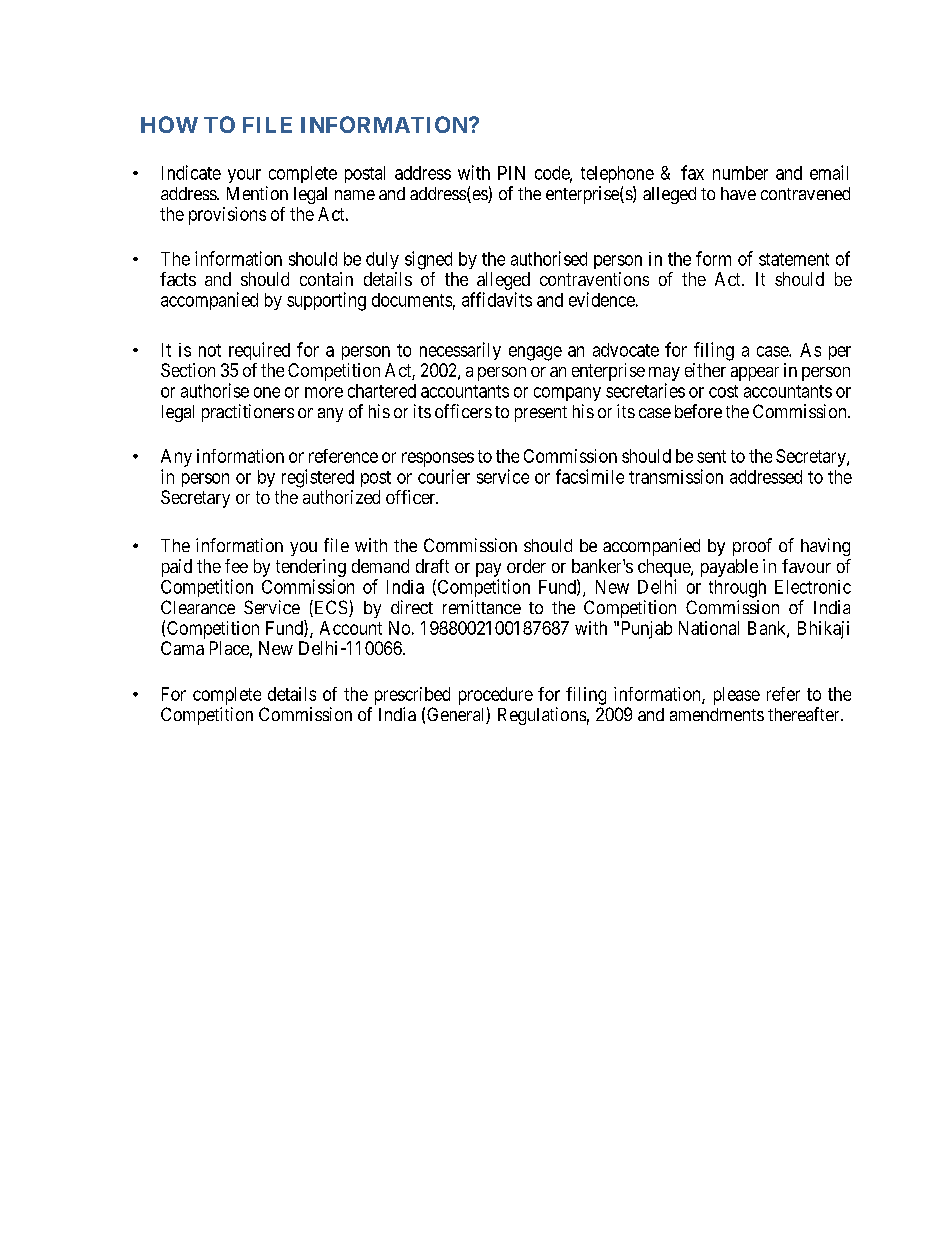  Describe the element at coordinates (182, 648) in the screenshot. I see `Cama` at that location.
